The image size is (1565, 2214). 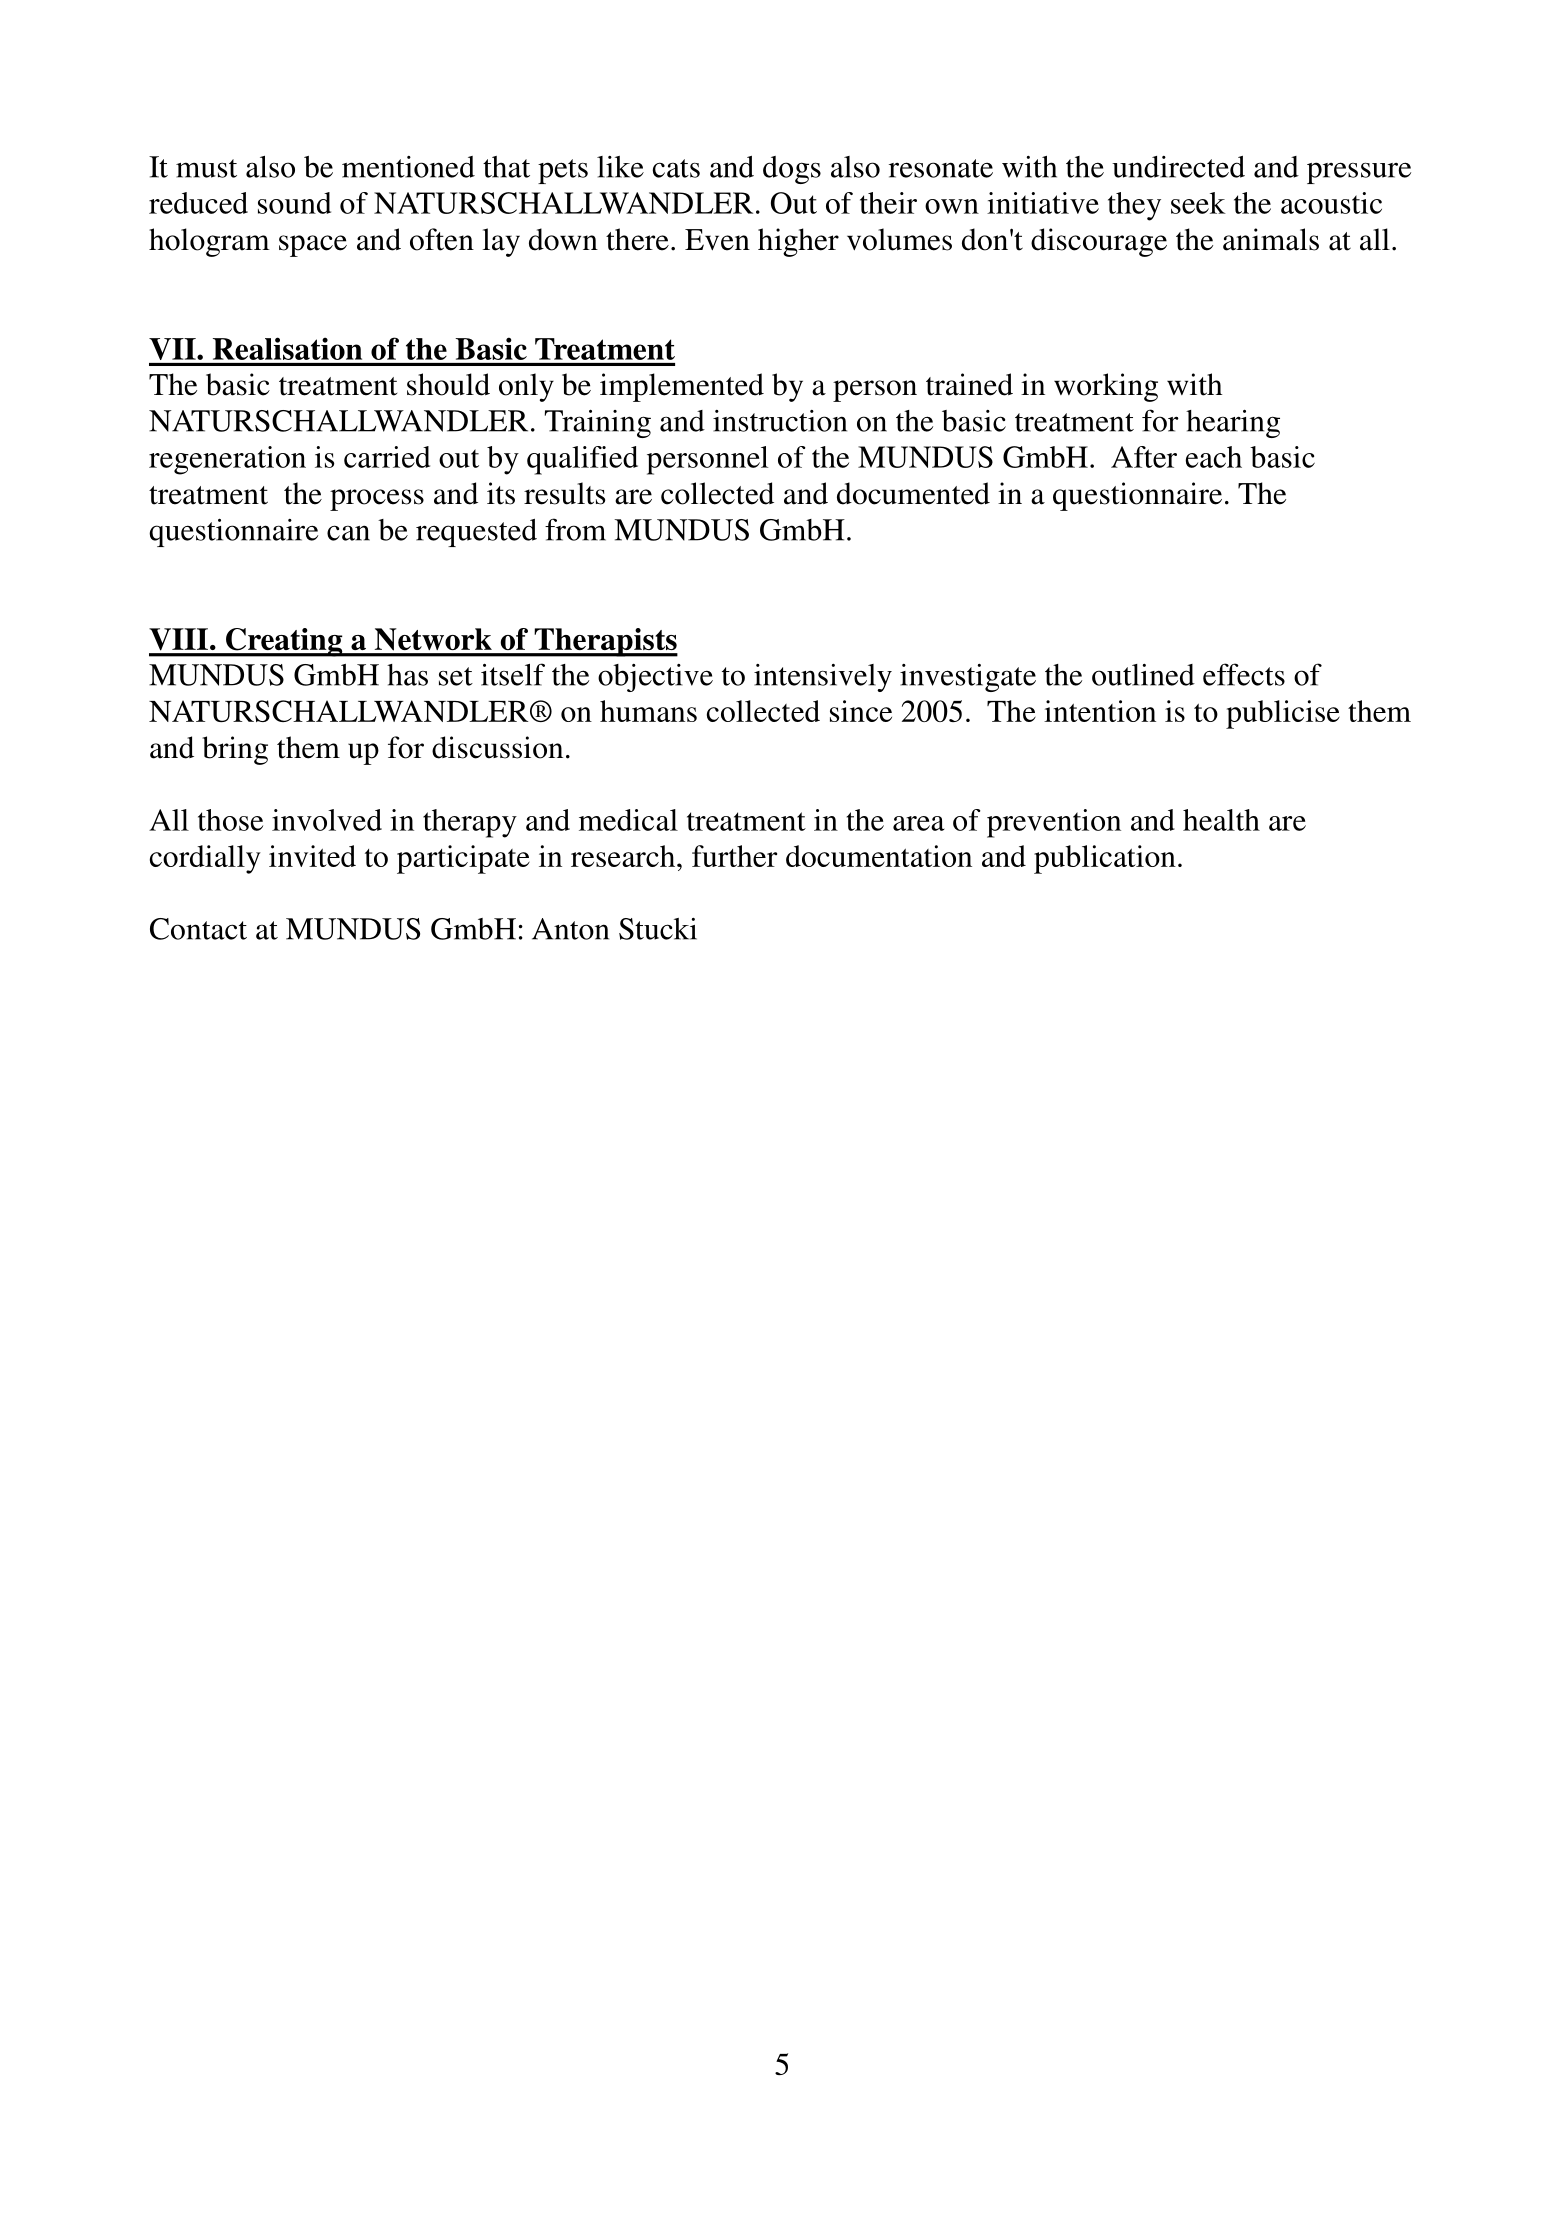 What do you see at coordinates (792, 170) in the screenshot?
I see `dogs` at bounding box center [792, 170].
